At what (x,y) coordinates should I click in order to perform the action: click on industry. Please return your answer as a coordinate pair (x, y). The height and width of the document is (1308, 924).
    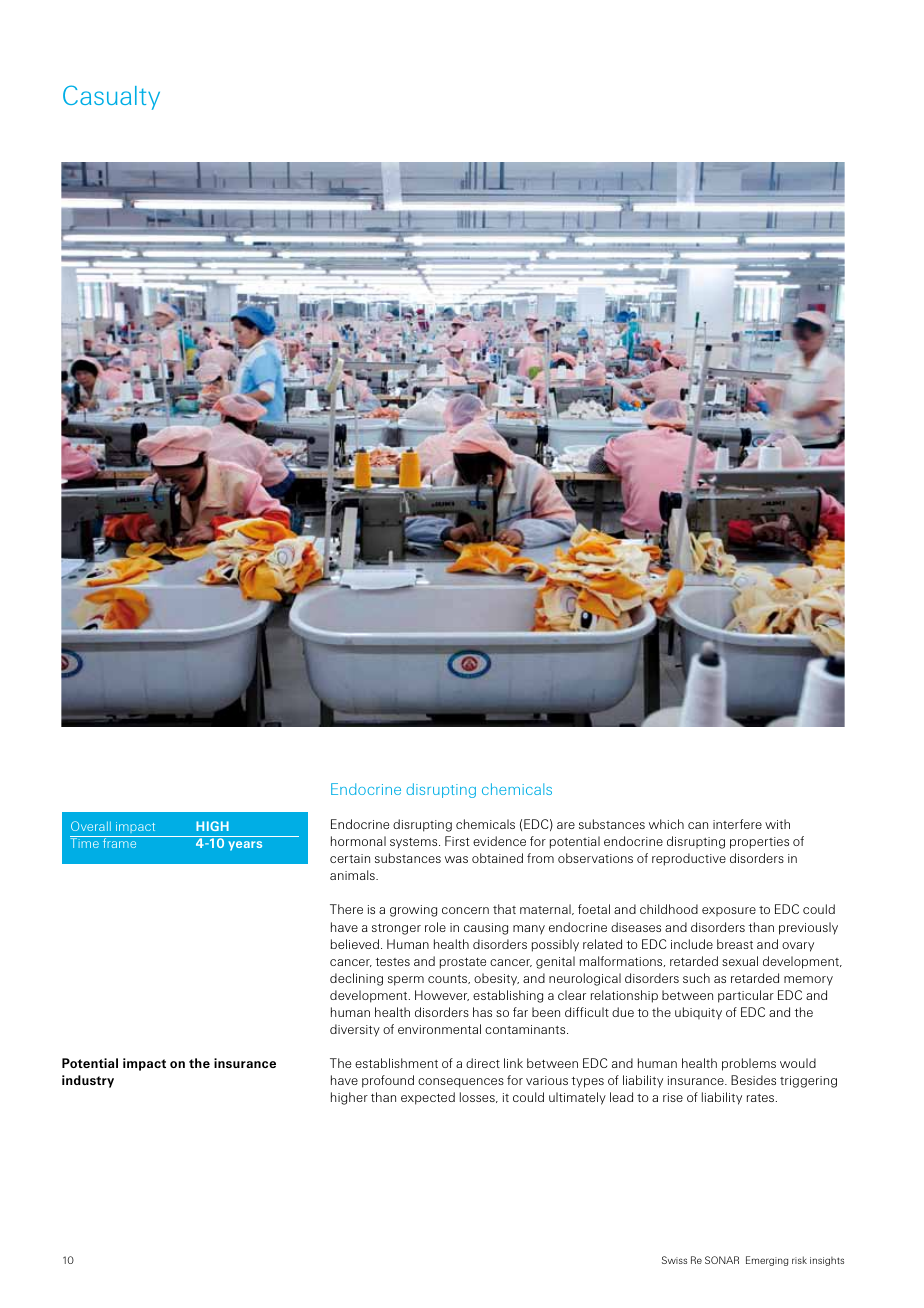
    Looking at the image, I should click on (88, 1081).
